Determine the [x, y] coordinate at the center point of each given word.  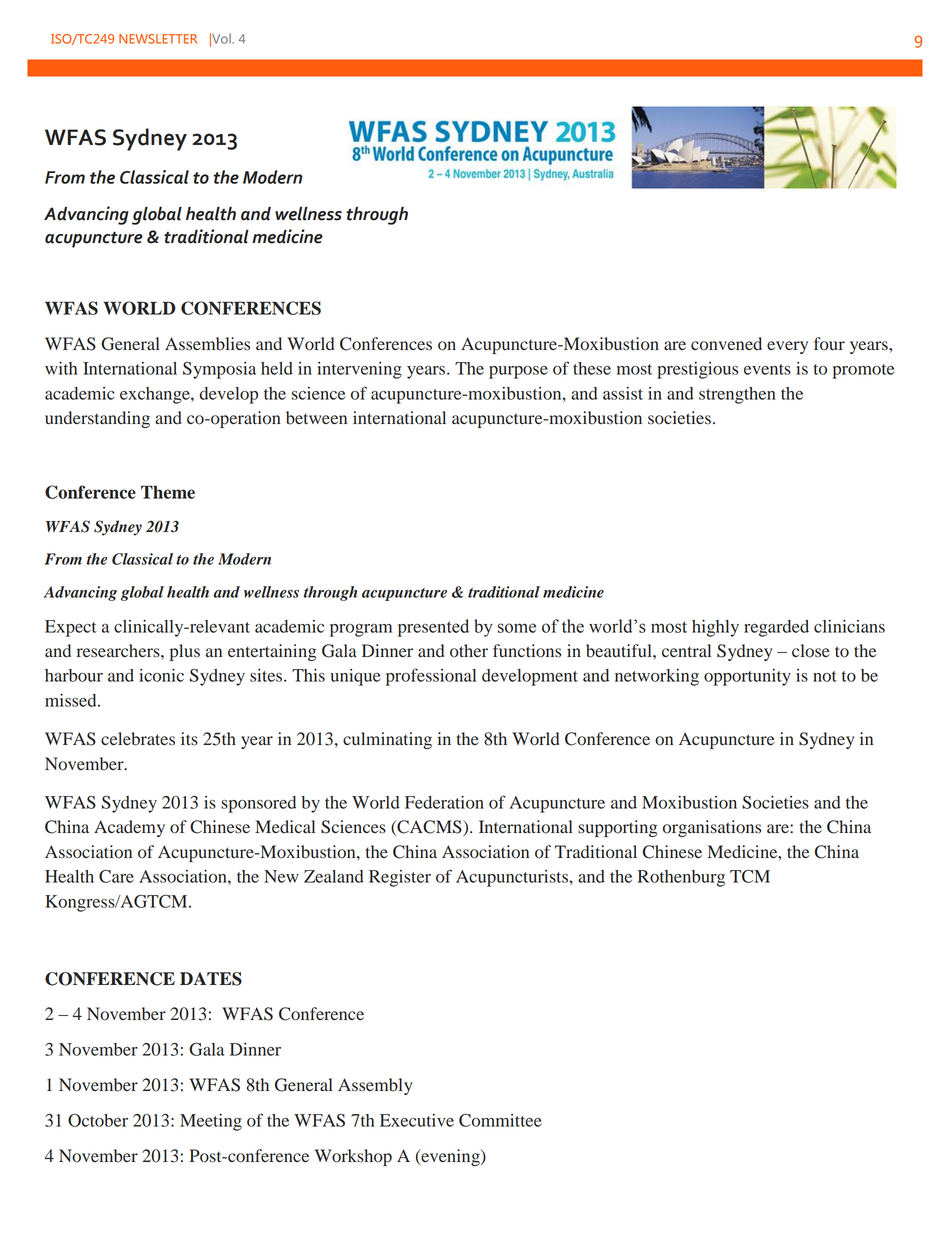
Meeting [211, 1122]
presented [433, 628]
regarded [776, 628]
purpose [518, 372]
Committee [500, 1120]
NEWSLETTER [158, 39]
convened [726, 344]
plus [185, 652]
